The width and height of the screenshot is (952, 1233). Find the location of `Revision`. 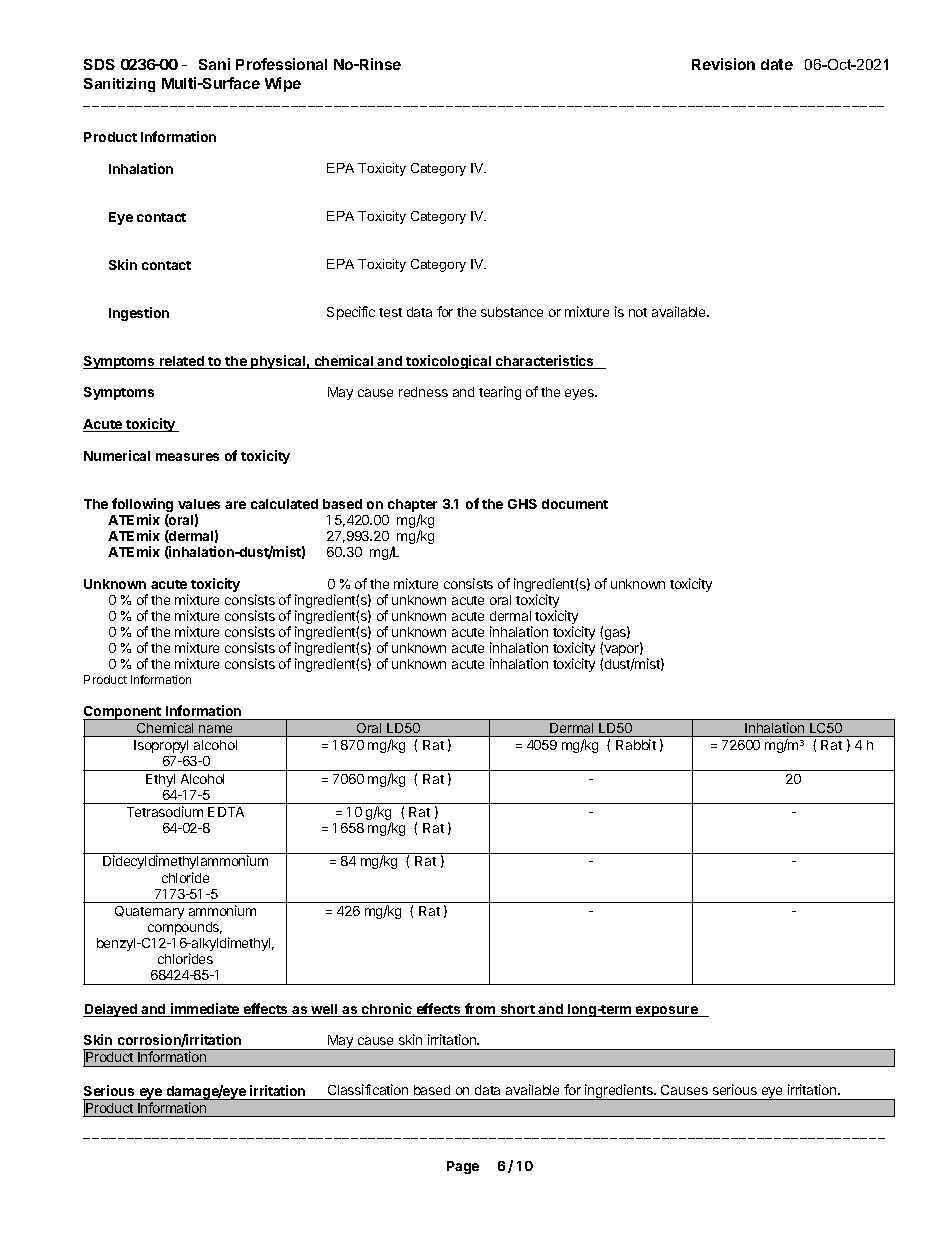

Revision is located at coordinates (723, 64).
